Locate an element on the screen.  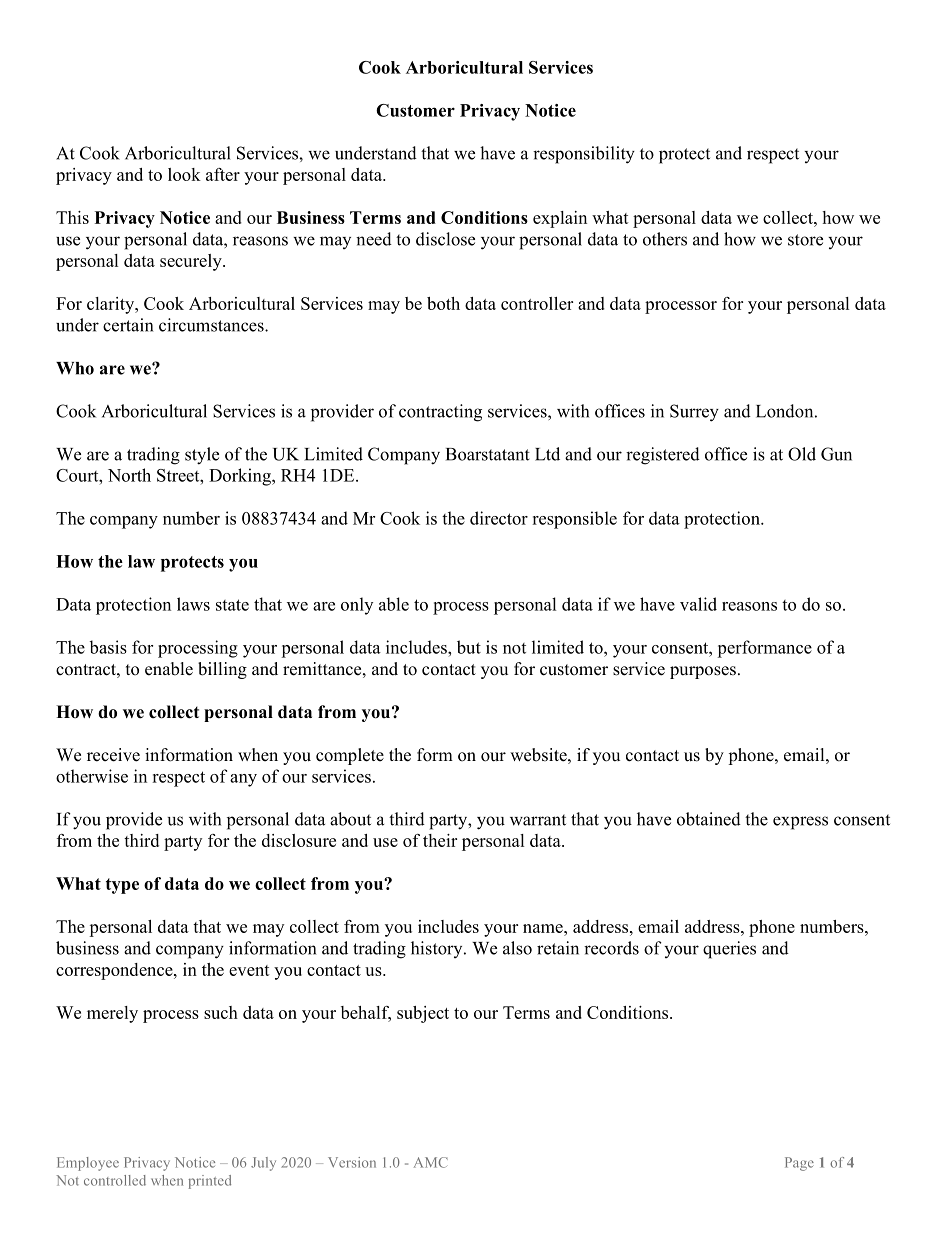
look is located at coordinates (184, 174).
